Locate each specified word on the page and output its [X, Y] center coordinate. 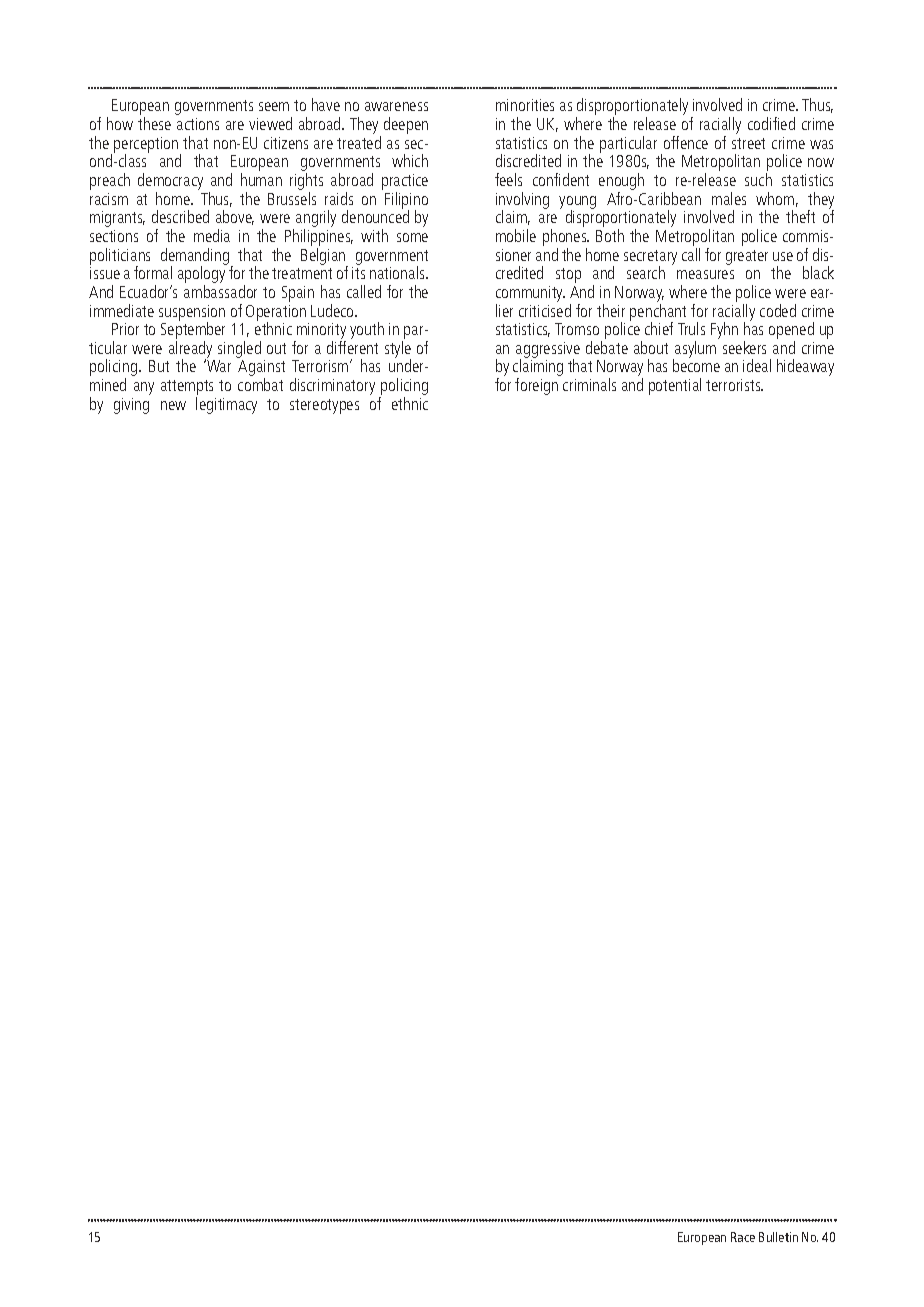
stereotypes [324, 406]
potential [675, 386]
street [748, 143]
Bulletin [778, 1237]
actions [198, 124]
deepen [406, 125]
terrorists [734, 385]
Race [743, 1237]
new [173, 405]
